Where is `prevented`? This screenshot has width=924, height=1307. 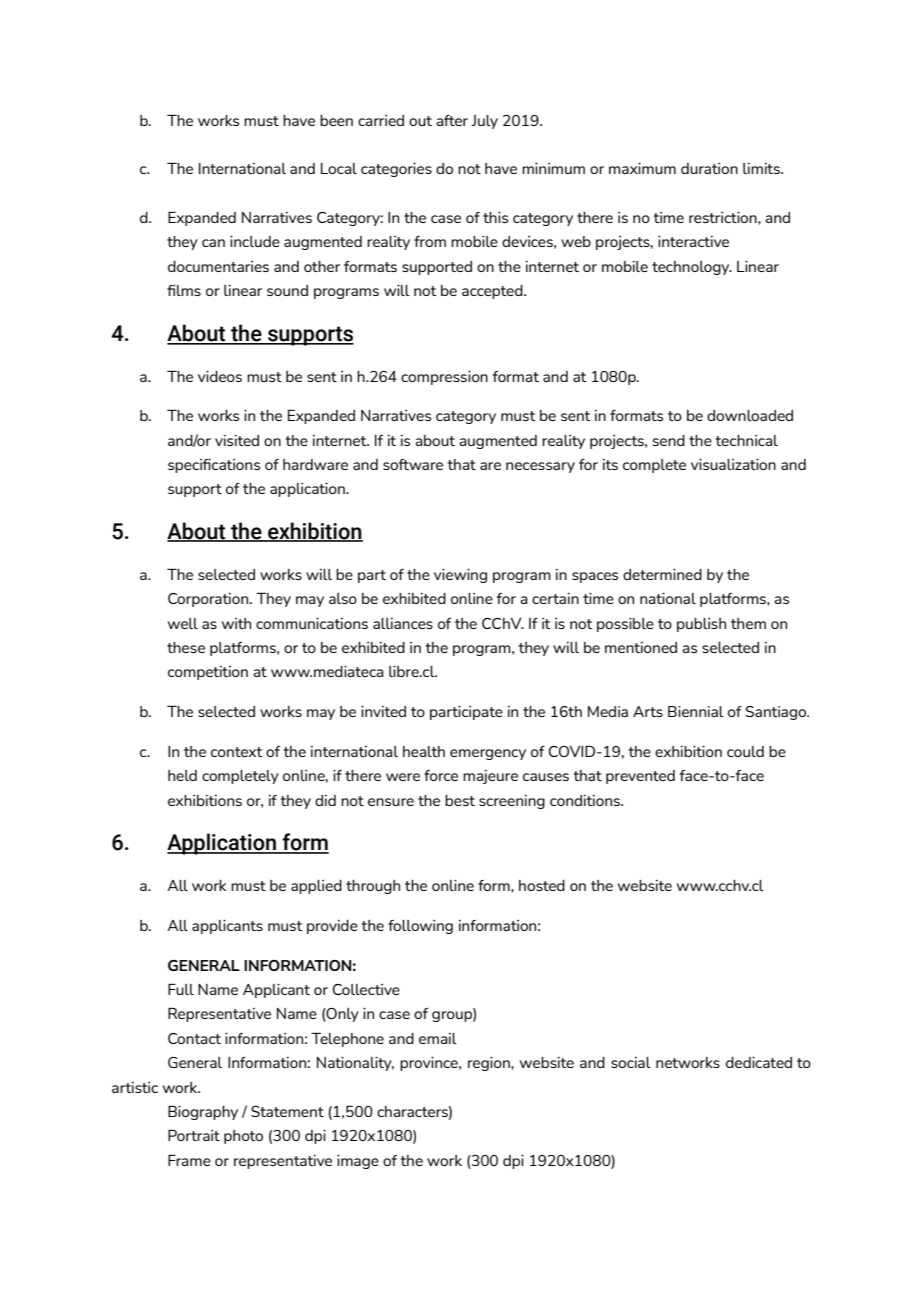
prevented is located at coordinates (640, 777).
